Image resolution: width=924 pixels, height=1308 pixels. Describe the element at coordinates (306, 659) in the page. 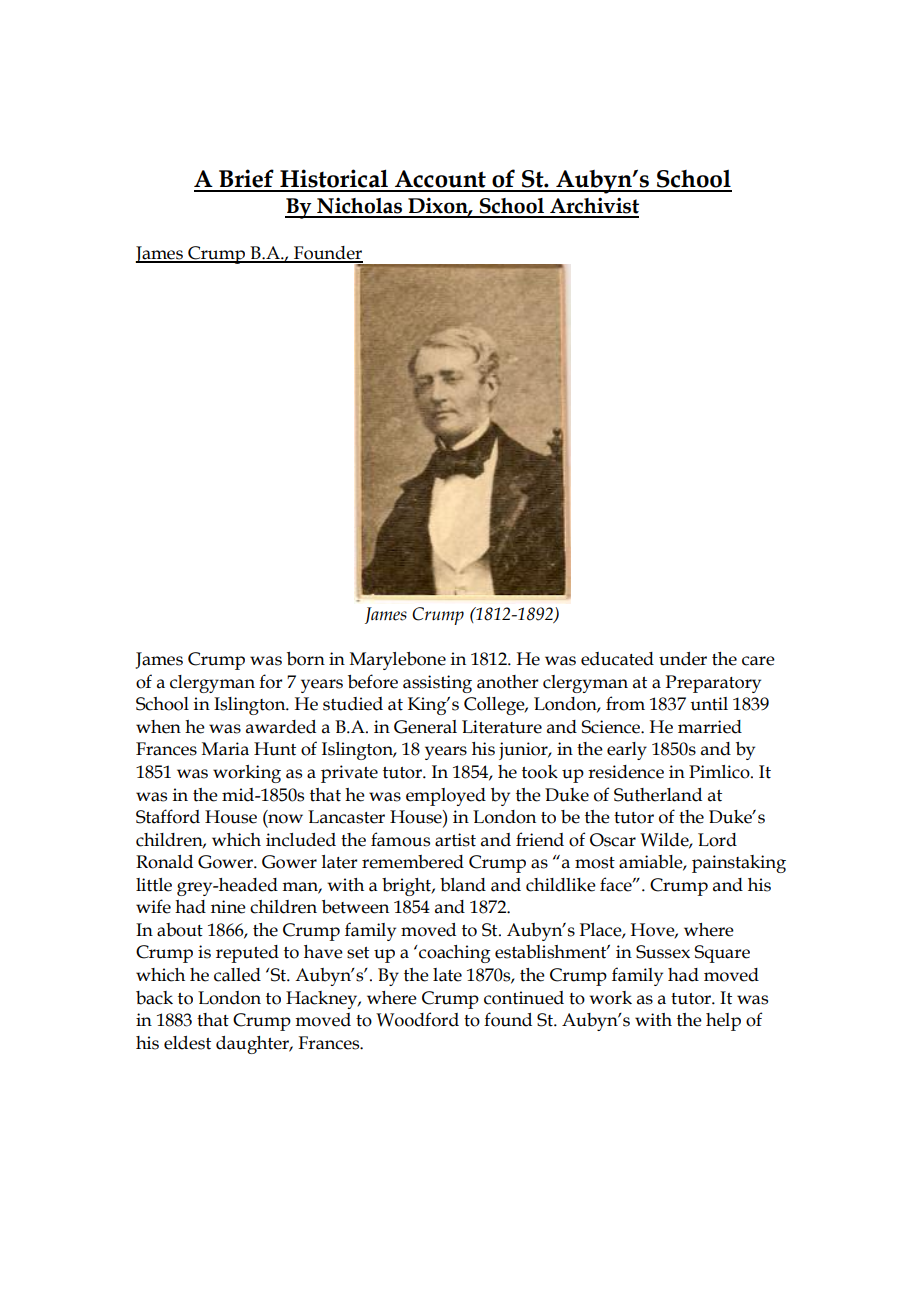

I see `born` at that location.
